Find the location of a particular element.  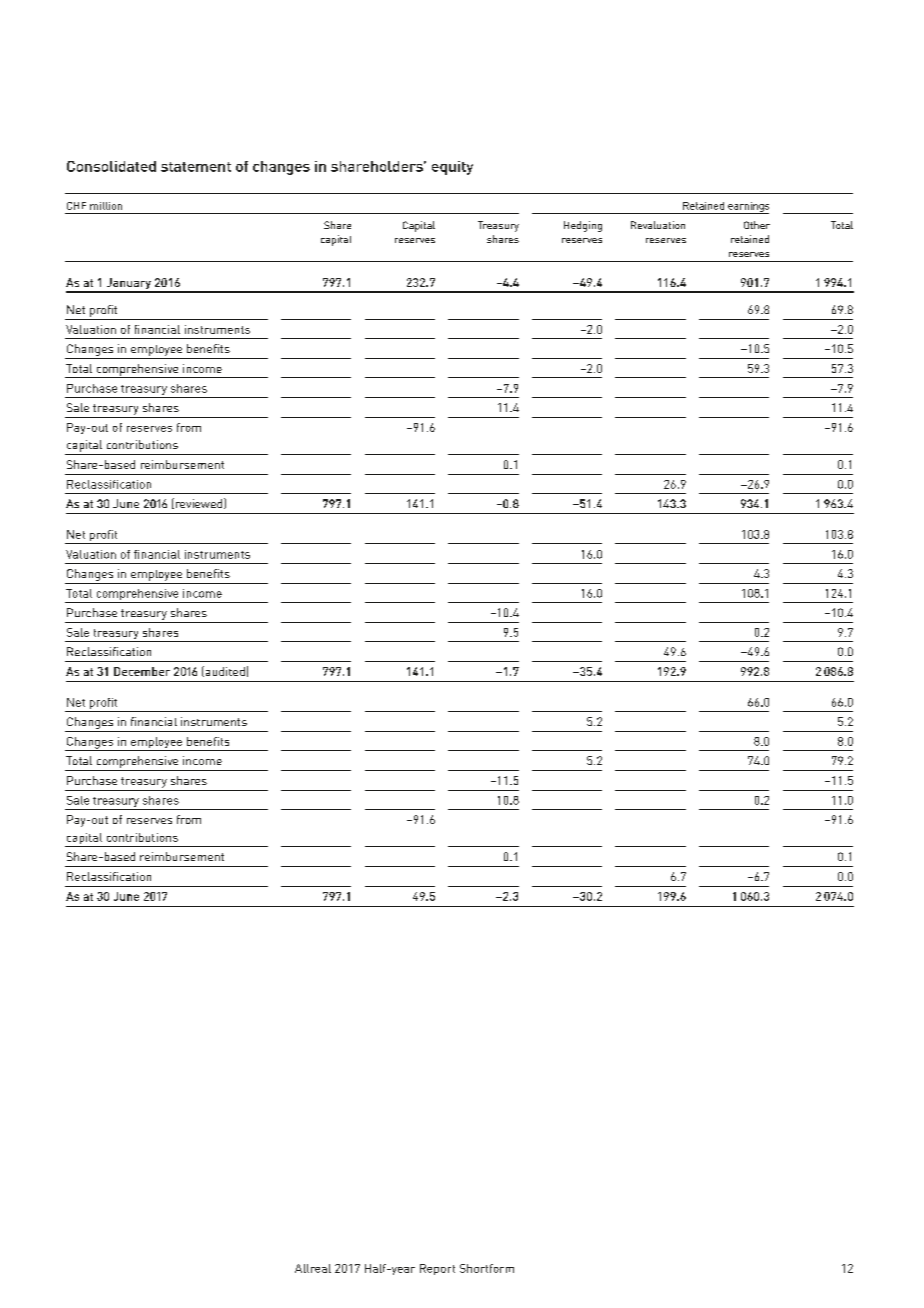

January is located at coordinates (129, 285).
